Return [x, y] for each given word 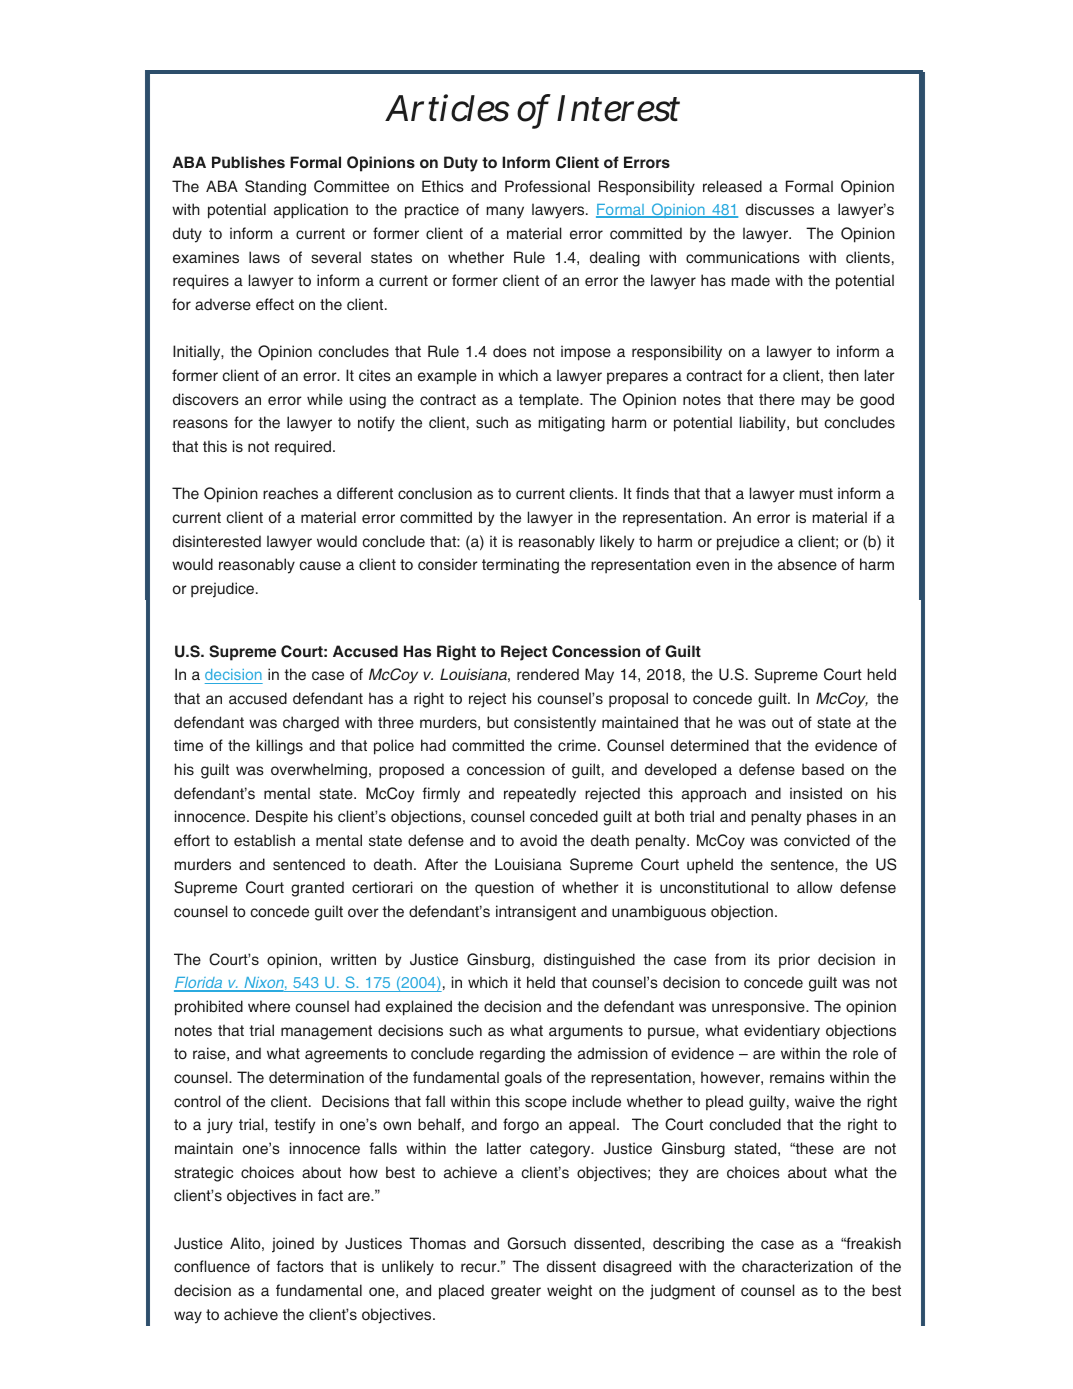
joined [293, 1245]
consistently [555, 724]
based [823, 769]
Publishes [248, 162]
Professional [547, 186]
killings [280, 747]
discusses [780, 209]
